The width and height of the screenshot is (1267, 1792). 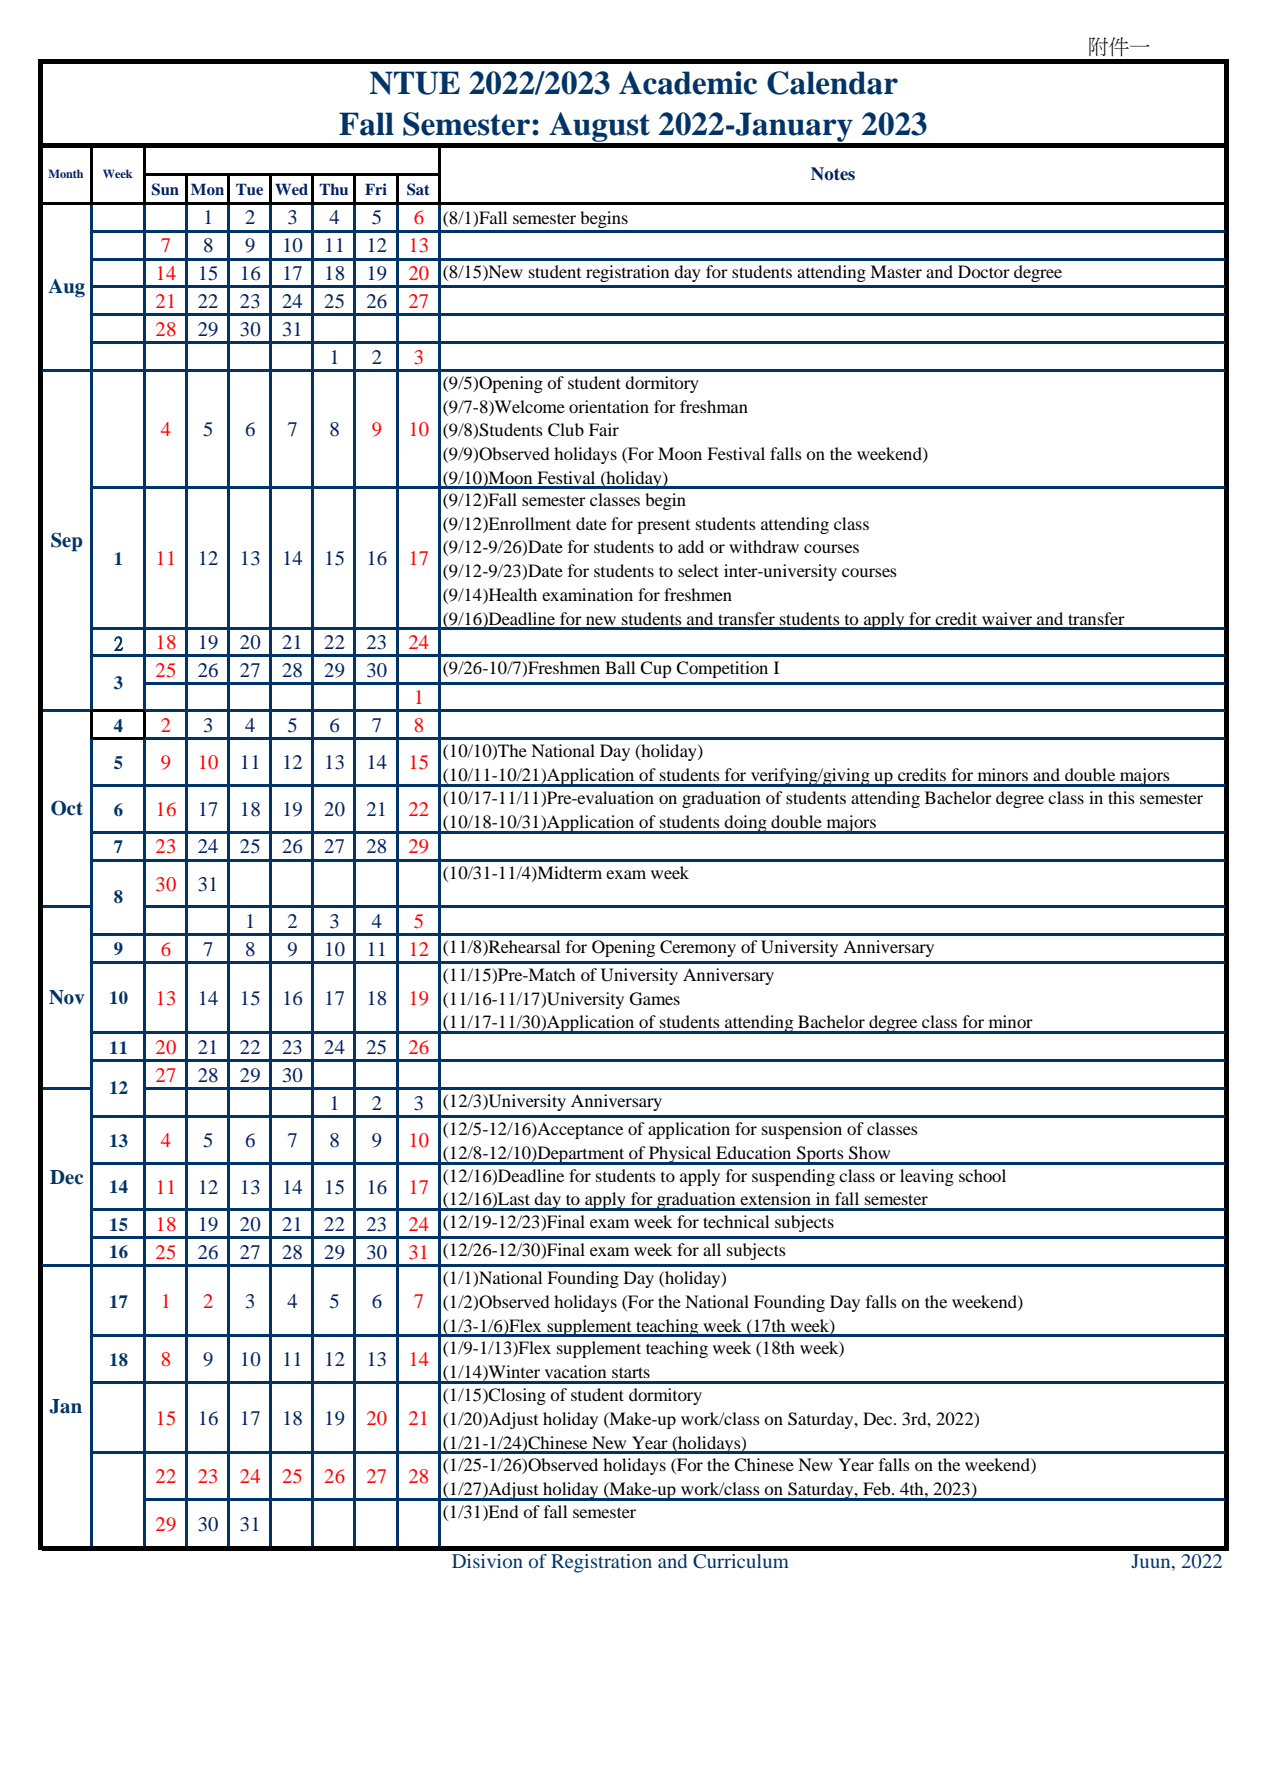 What do you see at coordinates (764, 546) in the screenshot?
I see `withdraw` at bounding box center [764, 546].
